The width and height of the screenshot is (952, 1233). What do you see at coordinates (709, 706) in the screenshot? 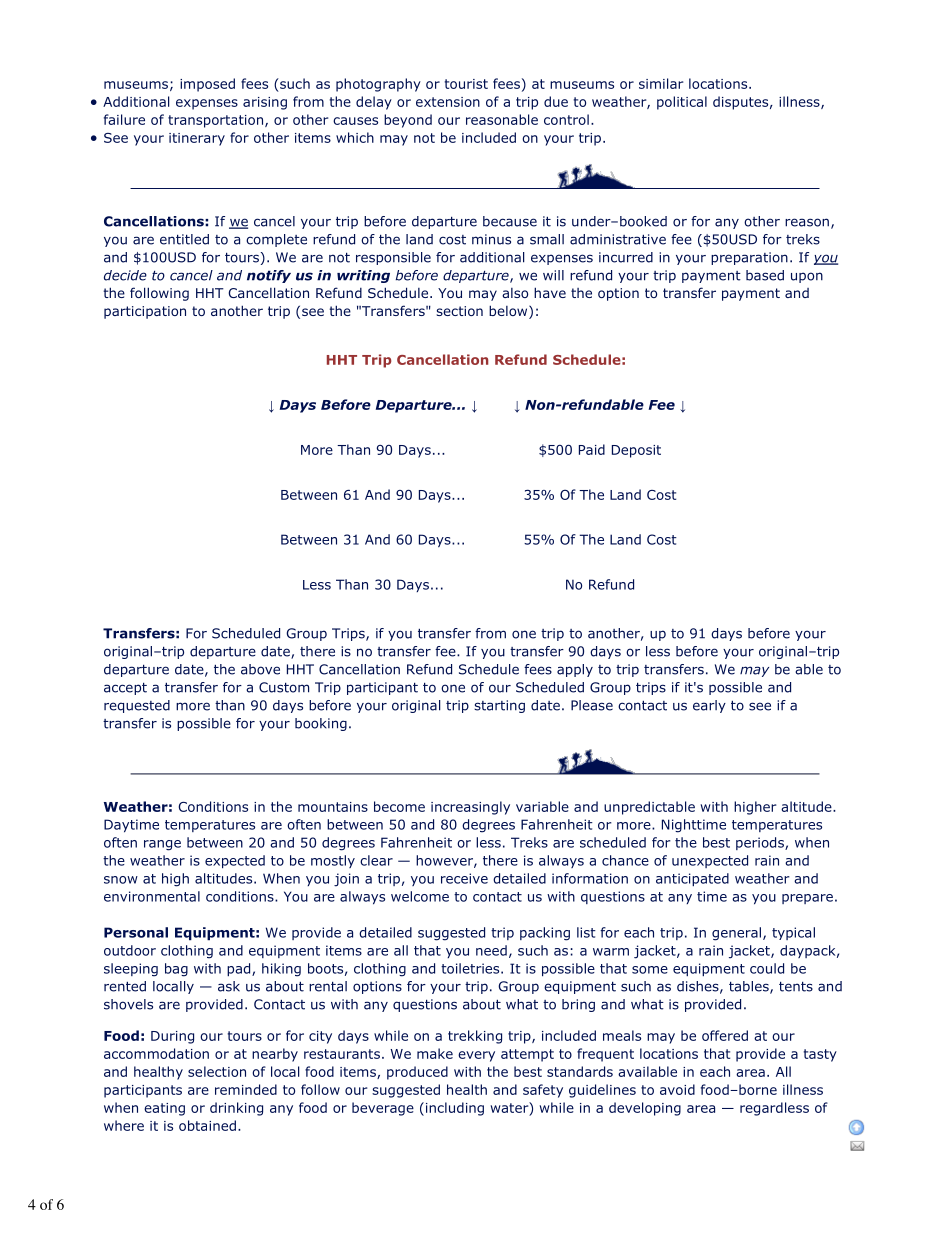
I see `early` at bounding box center [709, 706].
